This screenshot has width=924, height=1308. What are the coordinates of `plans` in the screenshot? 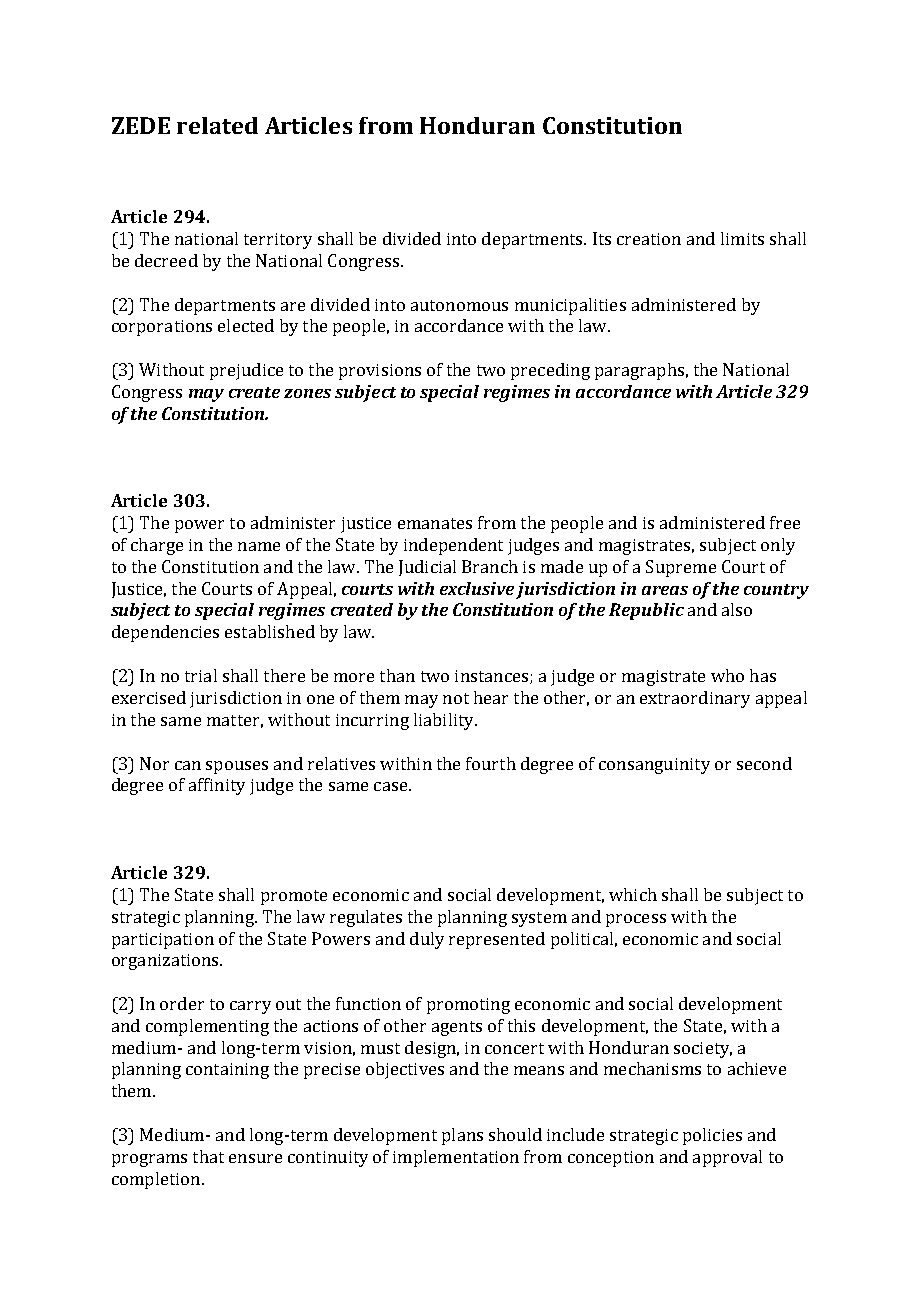 It's located at (462, 1136).
